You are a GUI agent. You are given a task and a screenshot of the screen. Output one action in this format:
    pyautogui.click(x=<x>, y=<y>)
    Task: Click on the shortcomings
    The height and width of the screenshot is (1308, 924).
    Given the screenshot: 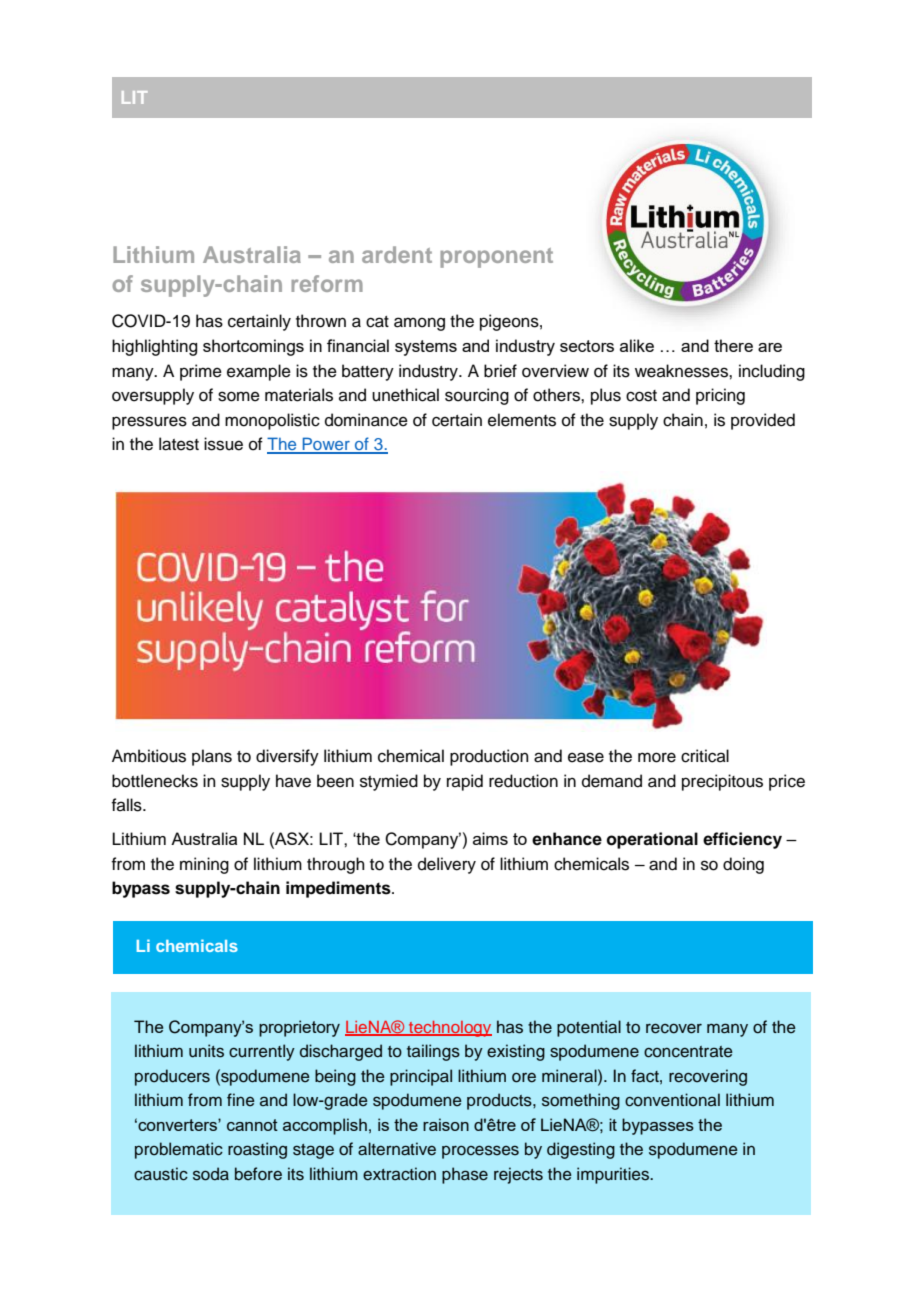 What is the action you would take?
    pyautogui.click(x=253, y=347)
